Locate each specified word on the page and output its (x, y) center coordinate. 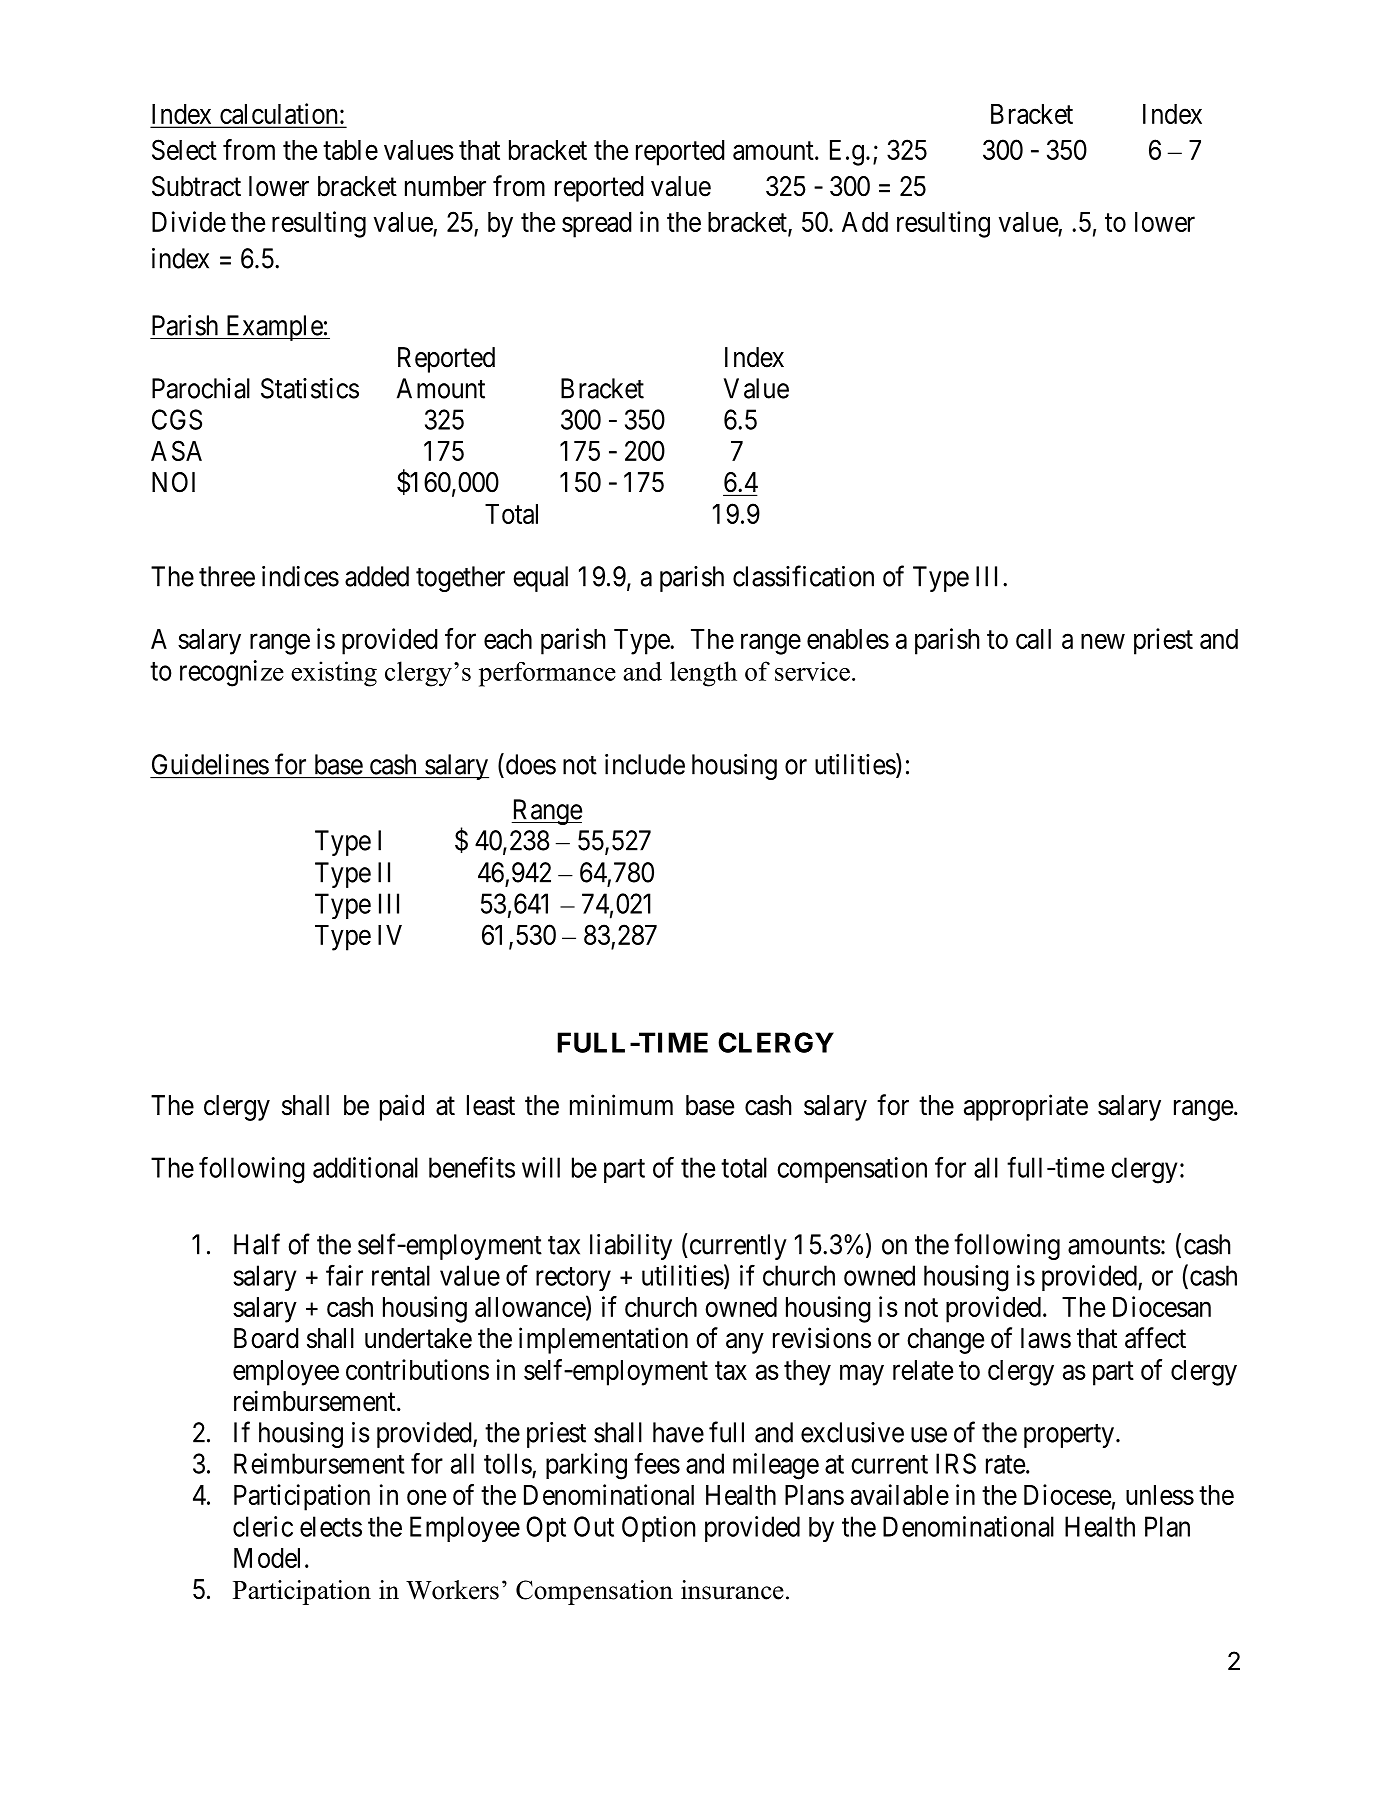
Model (267, 1558)
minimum (621, 1104)
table (350, 150)
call (1033, 639)
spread (597, 225)
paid (402, 1107)
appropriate (1026, 1107)
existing (334, 674)
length (703, 674)
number (445, 186)
